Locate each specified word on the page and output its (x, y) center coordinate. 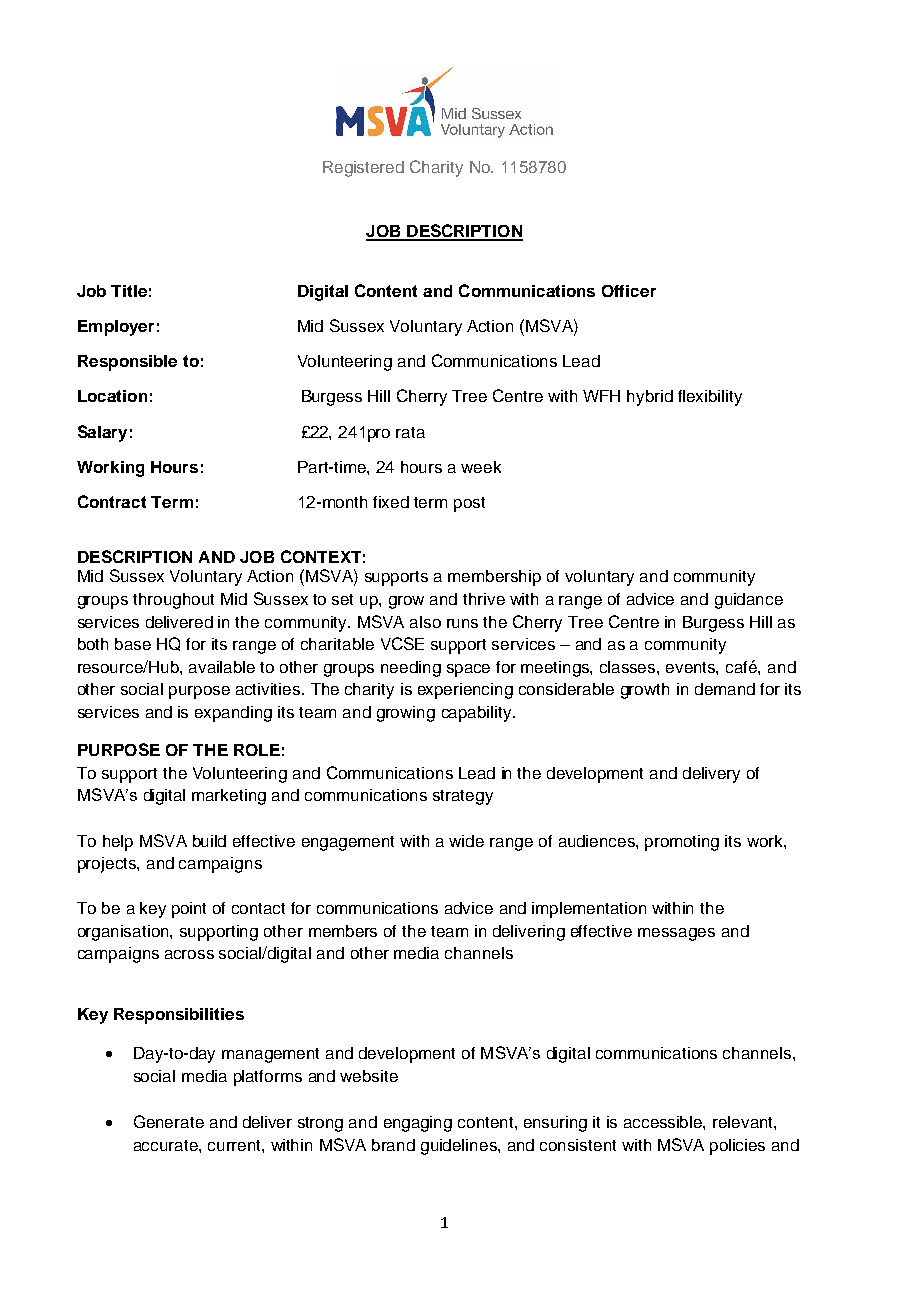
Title (129, 291)
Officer (629, 291)
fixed (391, 502)
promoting (682, 843)
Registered (363, 169)
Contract (112, 501)
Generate (169, 1121)
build (209, 841)
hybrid (650, 398)
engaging (418, 1124)
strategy (463, 797)
